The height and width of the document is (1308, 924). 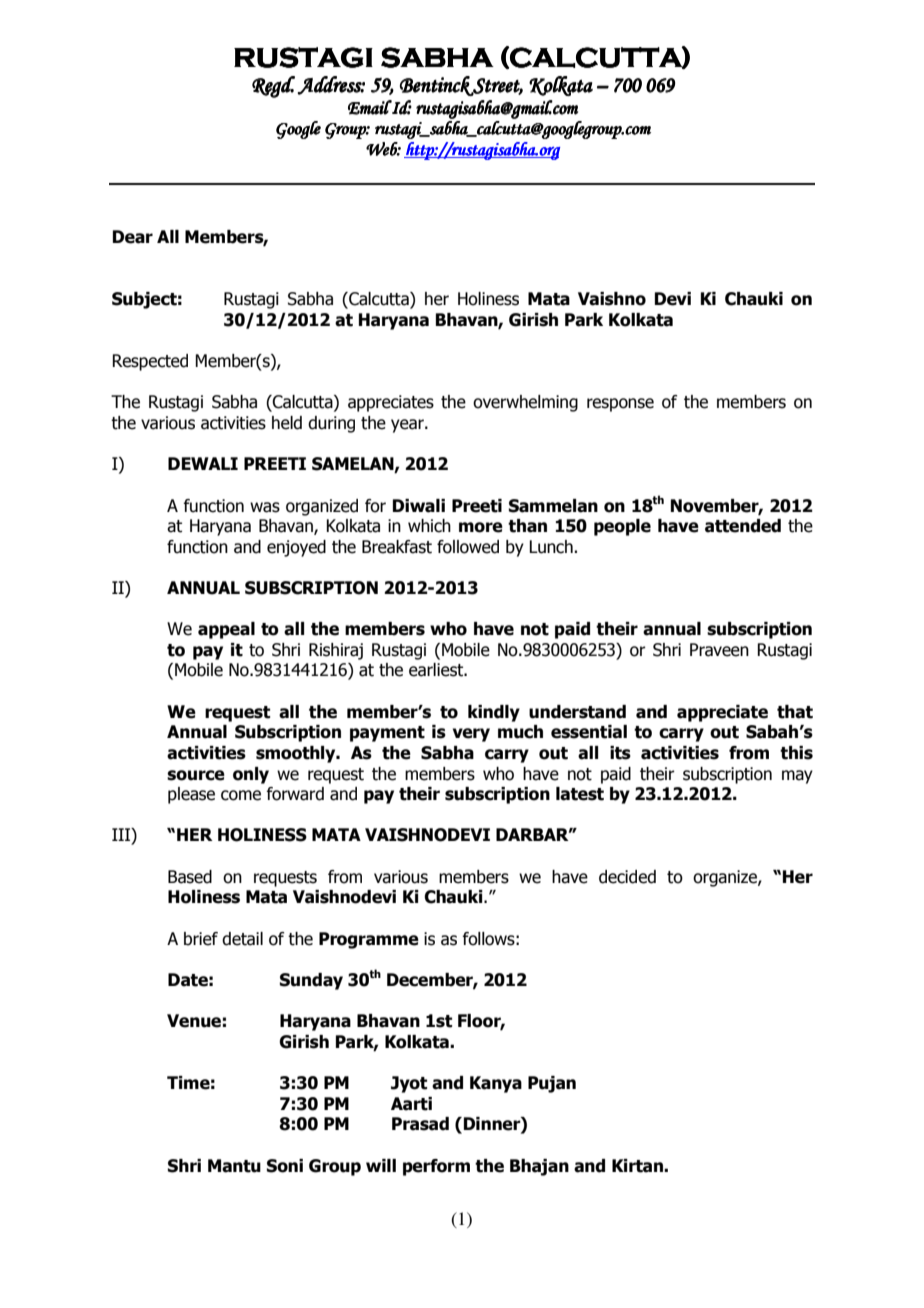 I want to click on perform, so click(x=436, y=1167).
